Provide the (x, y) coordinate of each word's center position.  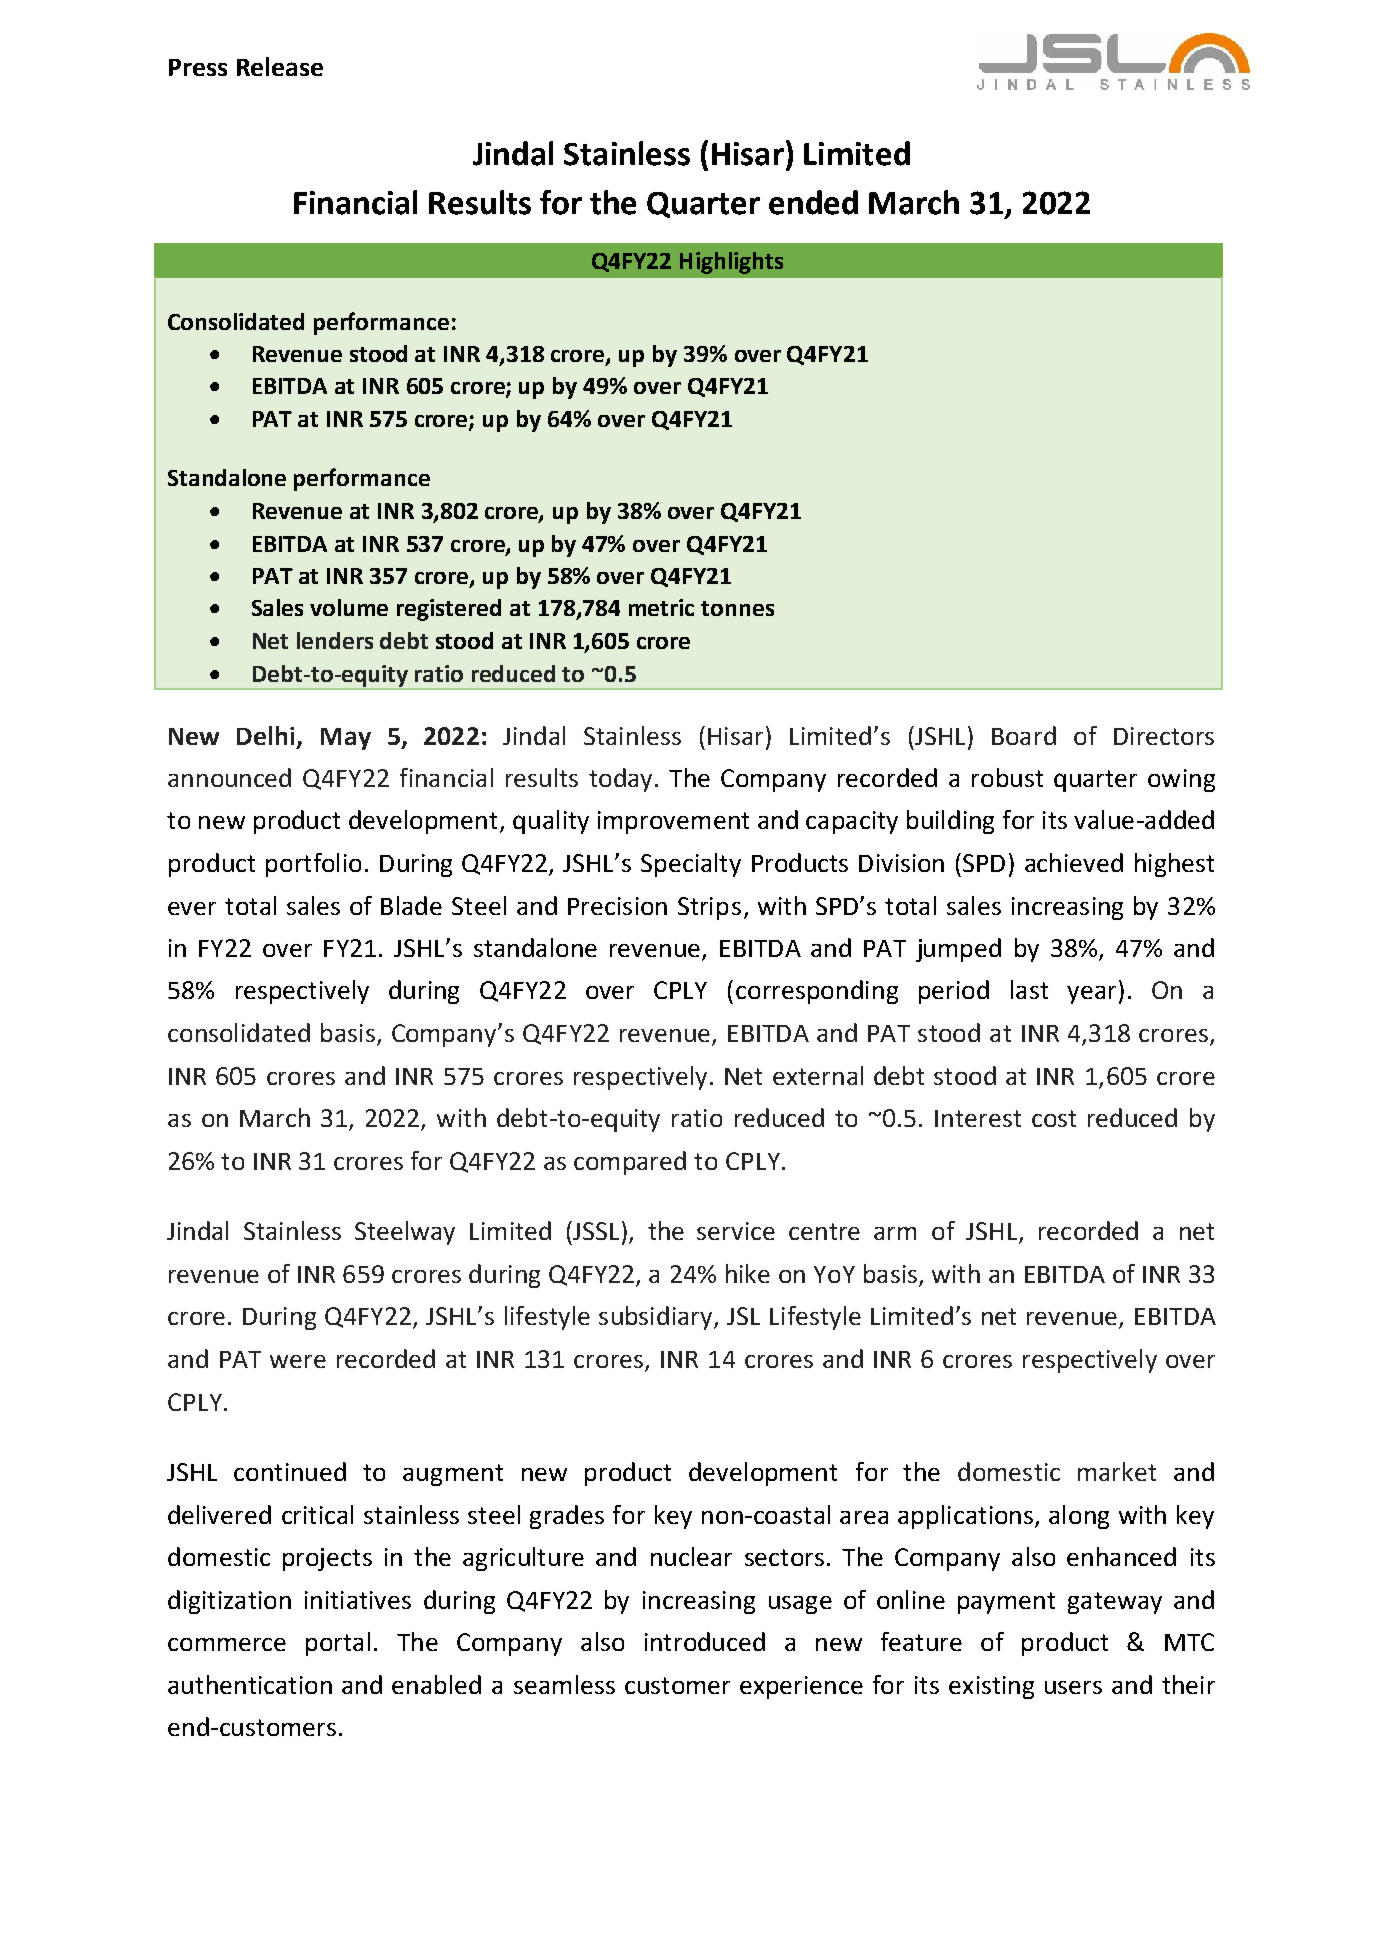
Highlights (731, 263)
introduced (705, 1641)
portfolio (313, 865)
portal (338, 1644)
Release (280, 66)
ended (813, 202)
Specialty (691, 865)
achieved (1074, 862)
